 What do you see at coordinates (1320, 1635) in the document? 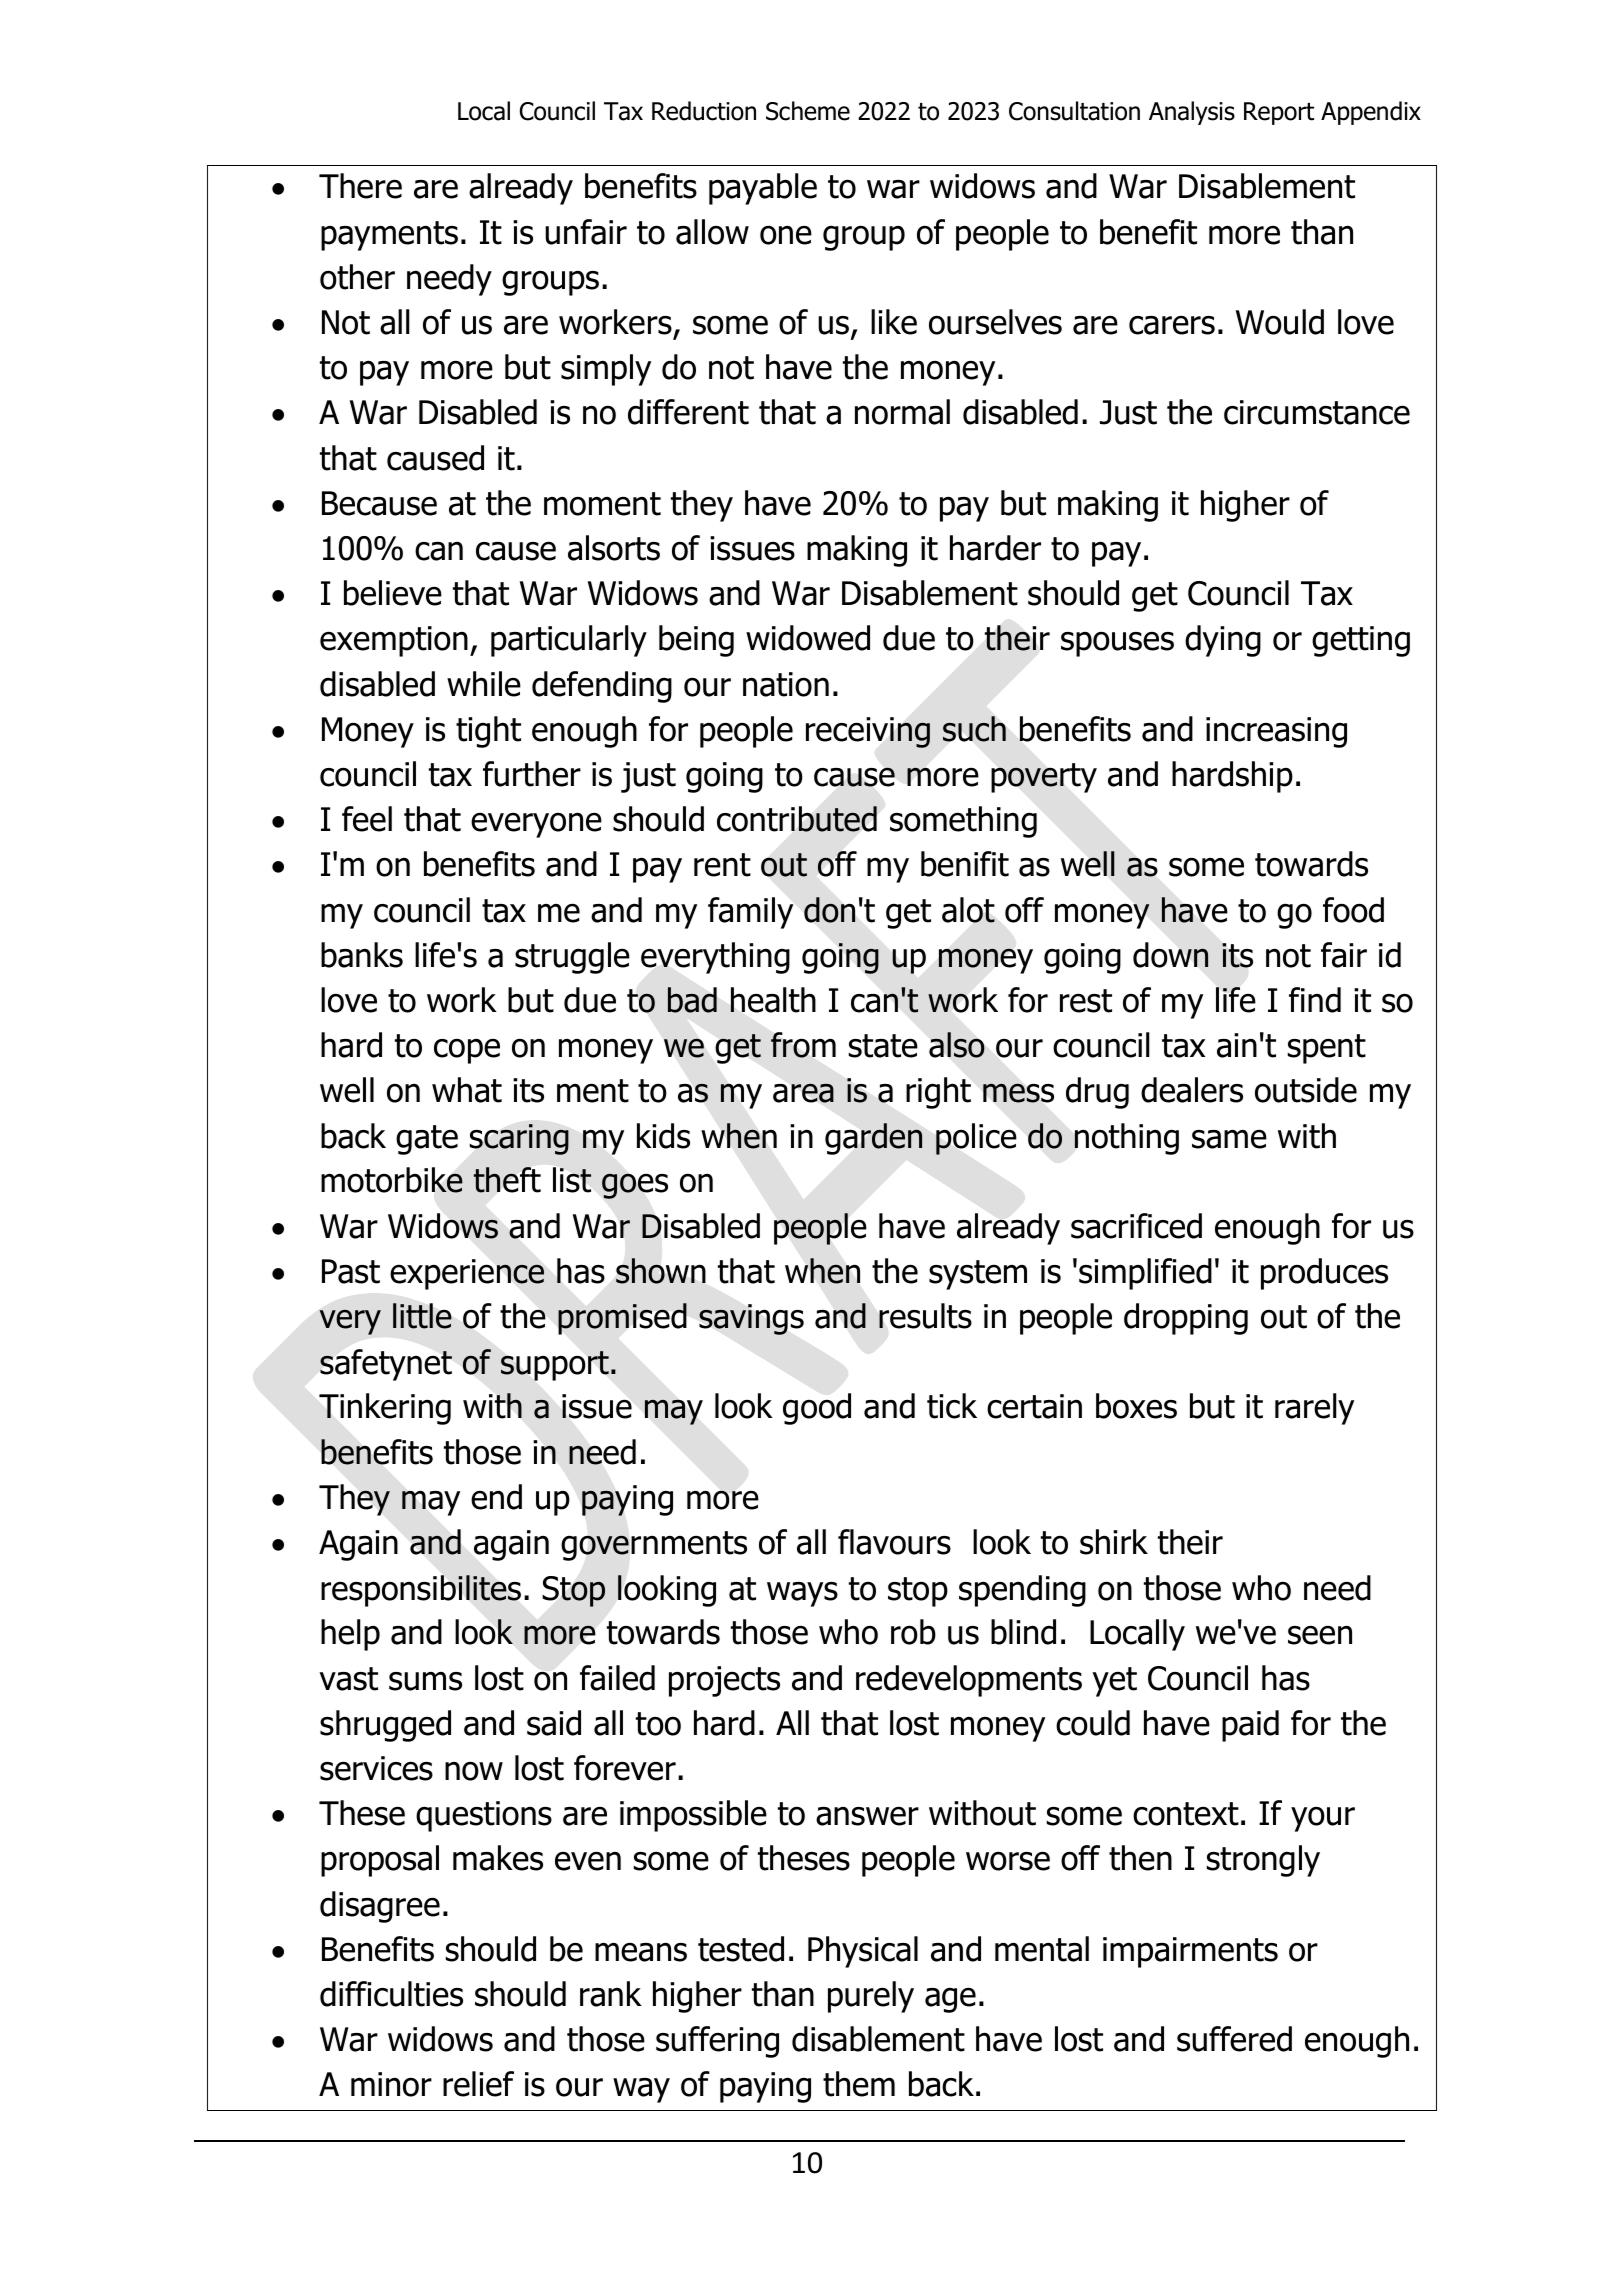
I see `seen` at bounding box center [1320, 1635].
